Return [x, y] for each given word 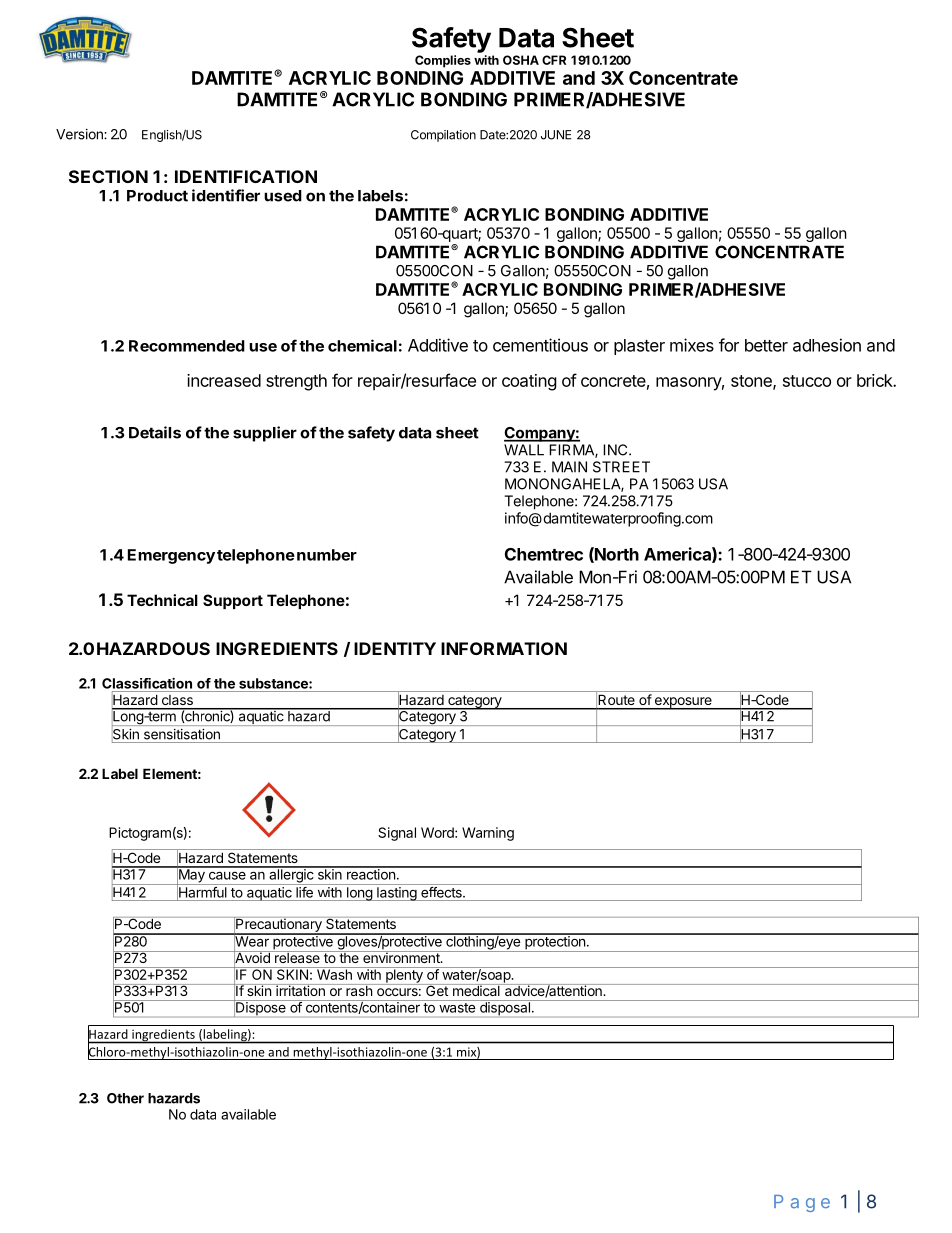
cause [227, 875]
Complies [443, 61]
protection [555, 943]
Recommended [187, 346]
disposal [505, 1009]
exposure [683, 703]
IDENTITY [395, 648]
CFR [554, 60]
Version [80, 134]
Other [125, 1098]
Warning [488, 834]
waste [457, 1008]
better [766, 345]
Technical [162, 600]
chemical [362, 345]
